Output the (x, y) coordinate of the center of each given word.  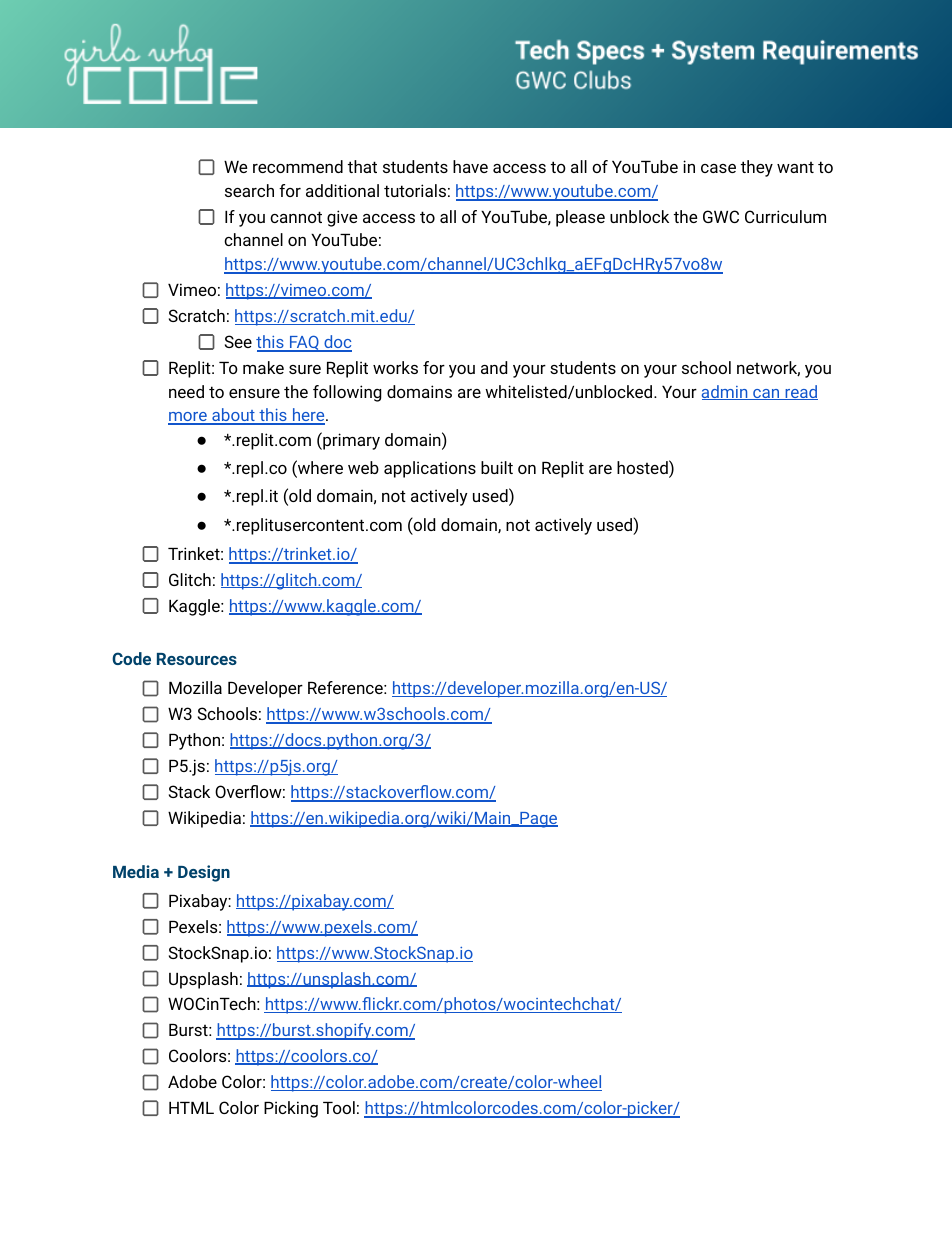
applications (430, 469)
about (233, 416)
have (470, 166)
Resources (197, 659)
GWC (721, 216)
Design (204, 873)
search (249, 190)
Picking (291, 1109)
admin (726, 392)
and (494, 367)
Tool (339, 1107)
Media (136, 871)
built (497, 467)
